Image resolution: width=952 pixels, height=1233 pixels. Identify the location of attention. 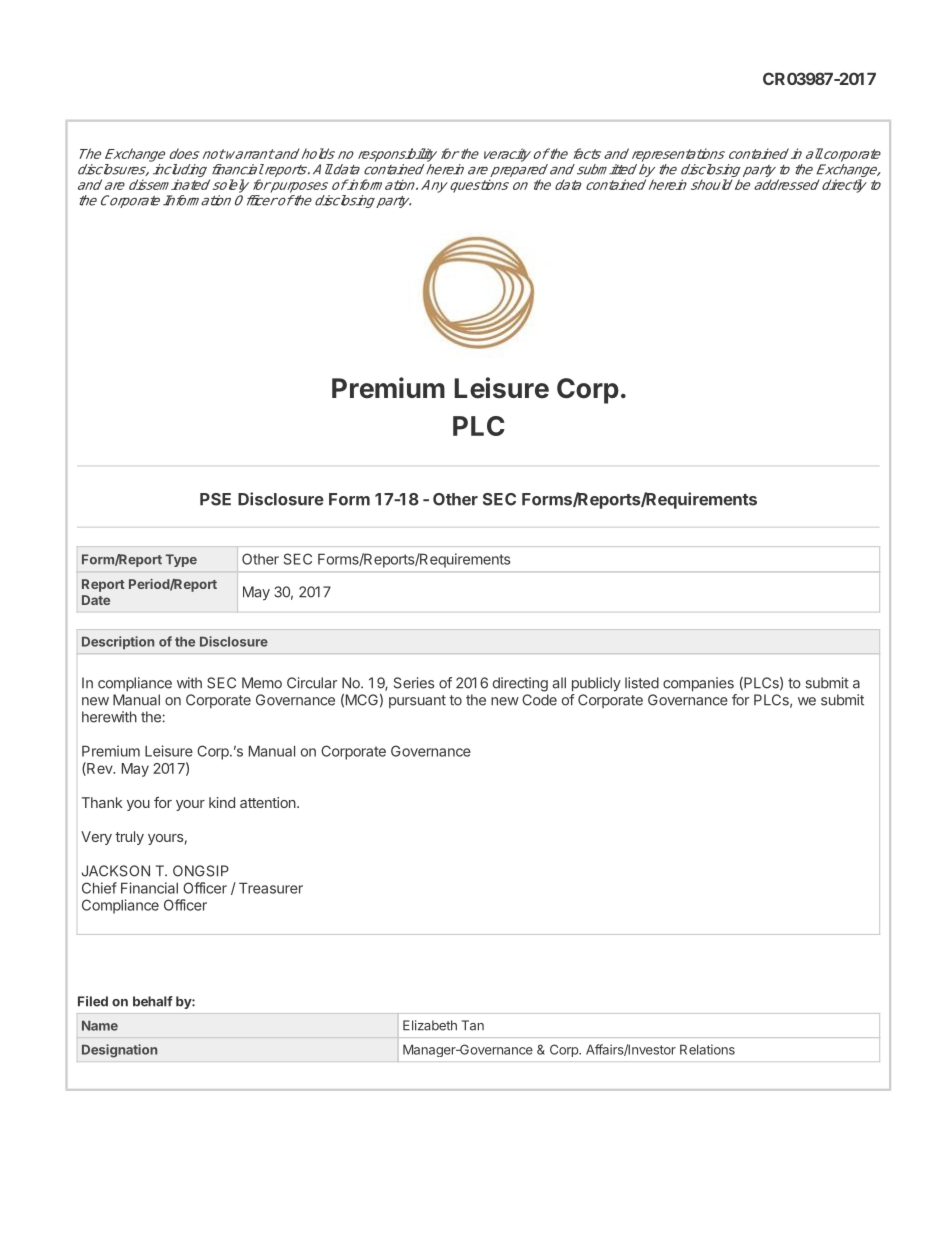
(269, 802).
